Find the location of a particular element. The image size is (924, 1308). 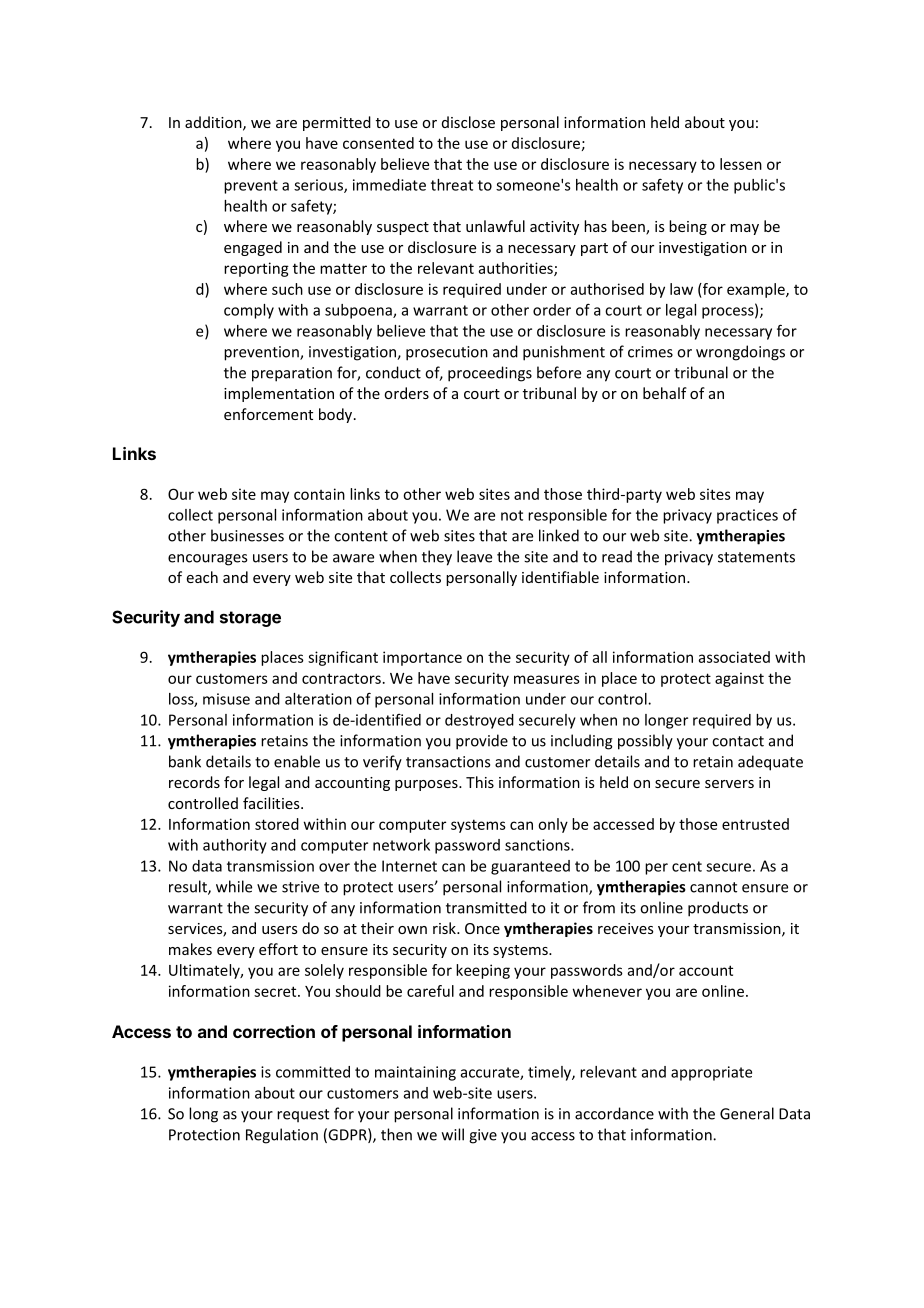

practices is located at coordinates (747, 516).
